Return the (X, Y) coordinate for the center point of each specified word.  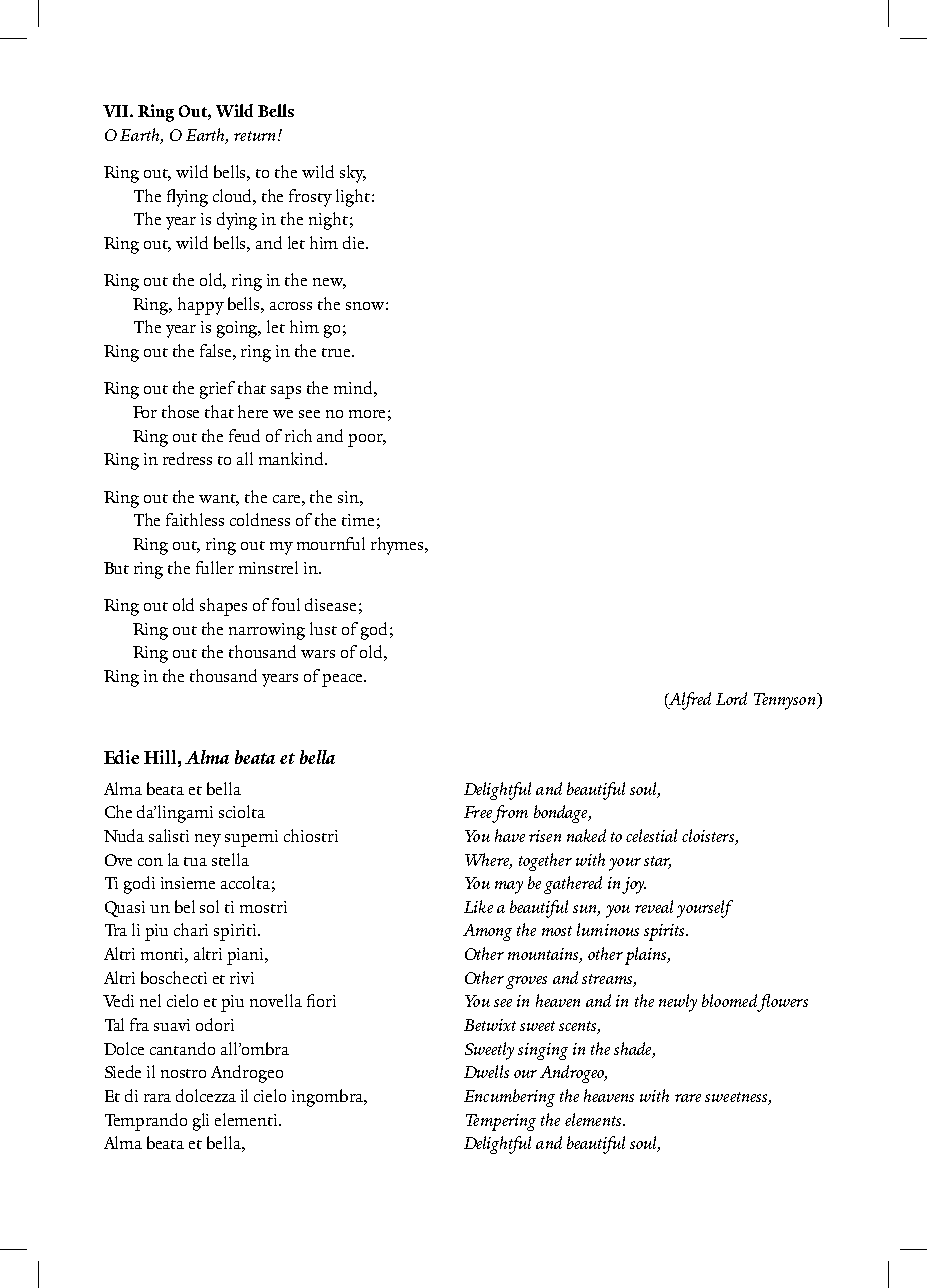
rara (157, 1098)
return (256, 136)
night (328, 221)
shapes (223, 607)
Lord (731, 698)
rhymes (398, 546)
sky (353, 174)
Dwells (486, 1071)
